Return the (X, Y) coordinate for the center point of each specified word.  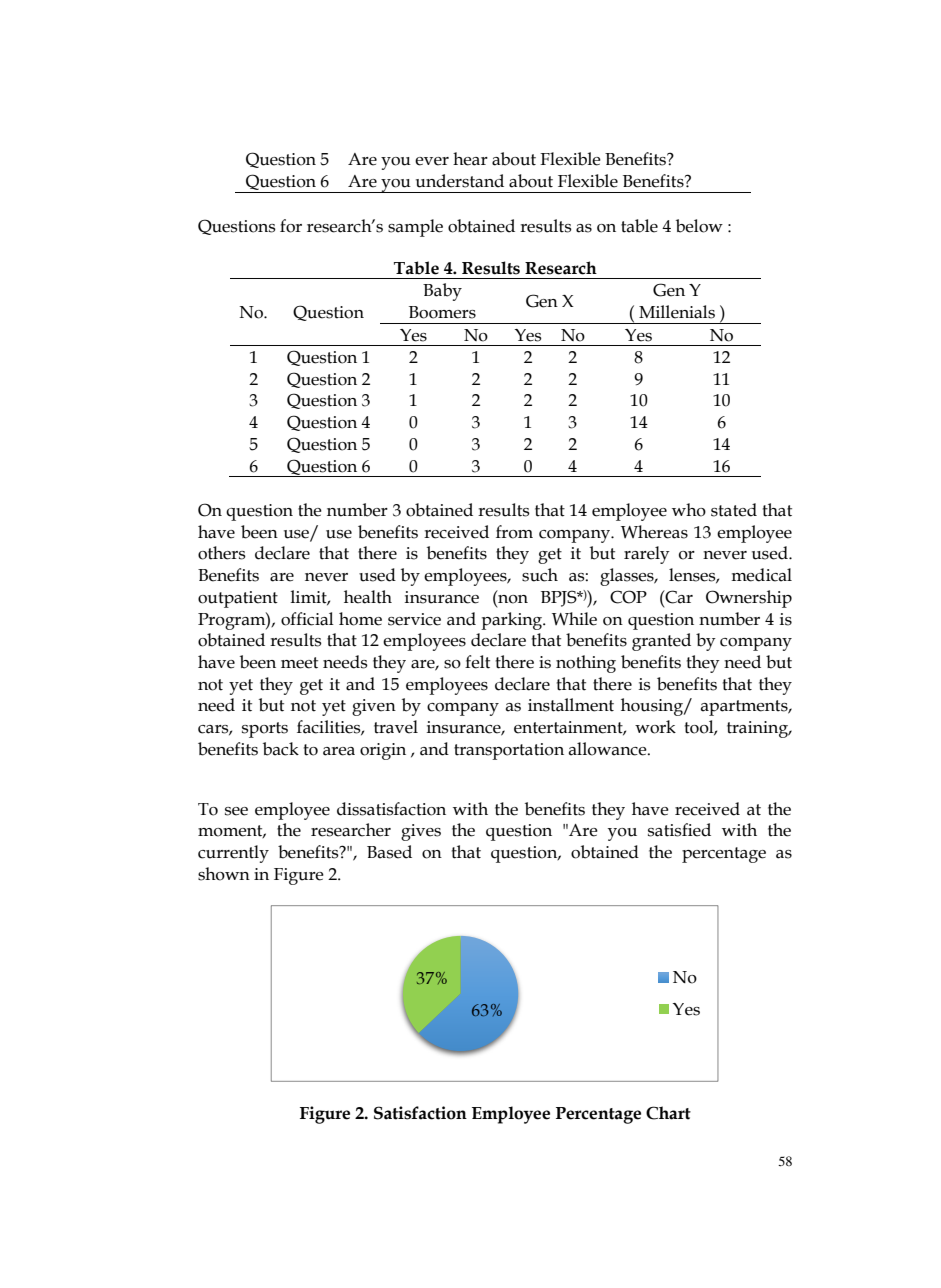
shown (224, 874)
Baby (442, 292)
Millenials (677, 312)
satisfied (679, 830)
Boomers (442, 312)
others (222, 553)
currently (233, 854)
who (689, 510)
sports (265, 730)
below (699, 226)
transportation (509, 751)
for (291, 226)
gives (421, 832)
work (655, 727)
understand (460, 181)
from (514, 532)
